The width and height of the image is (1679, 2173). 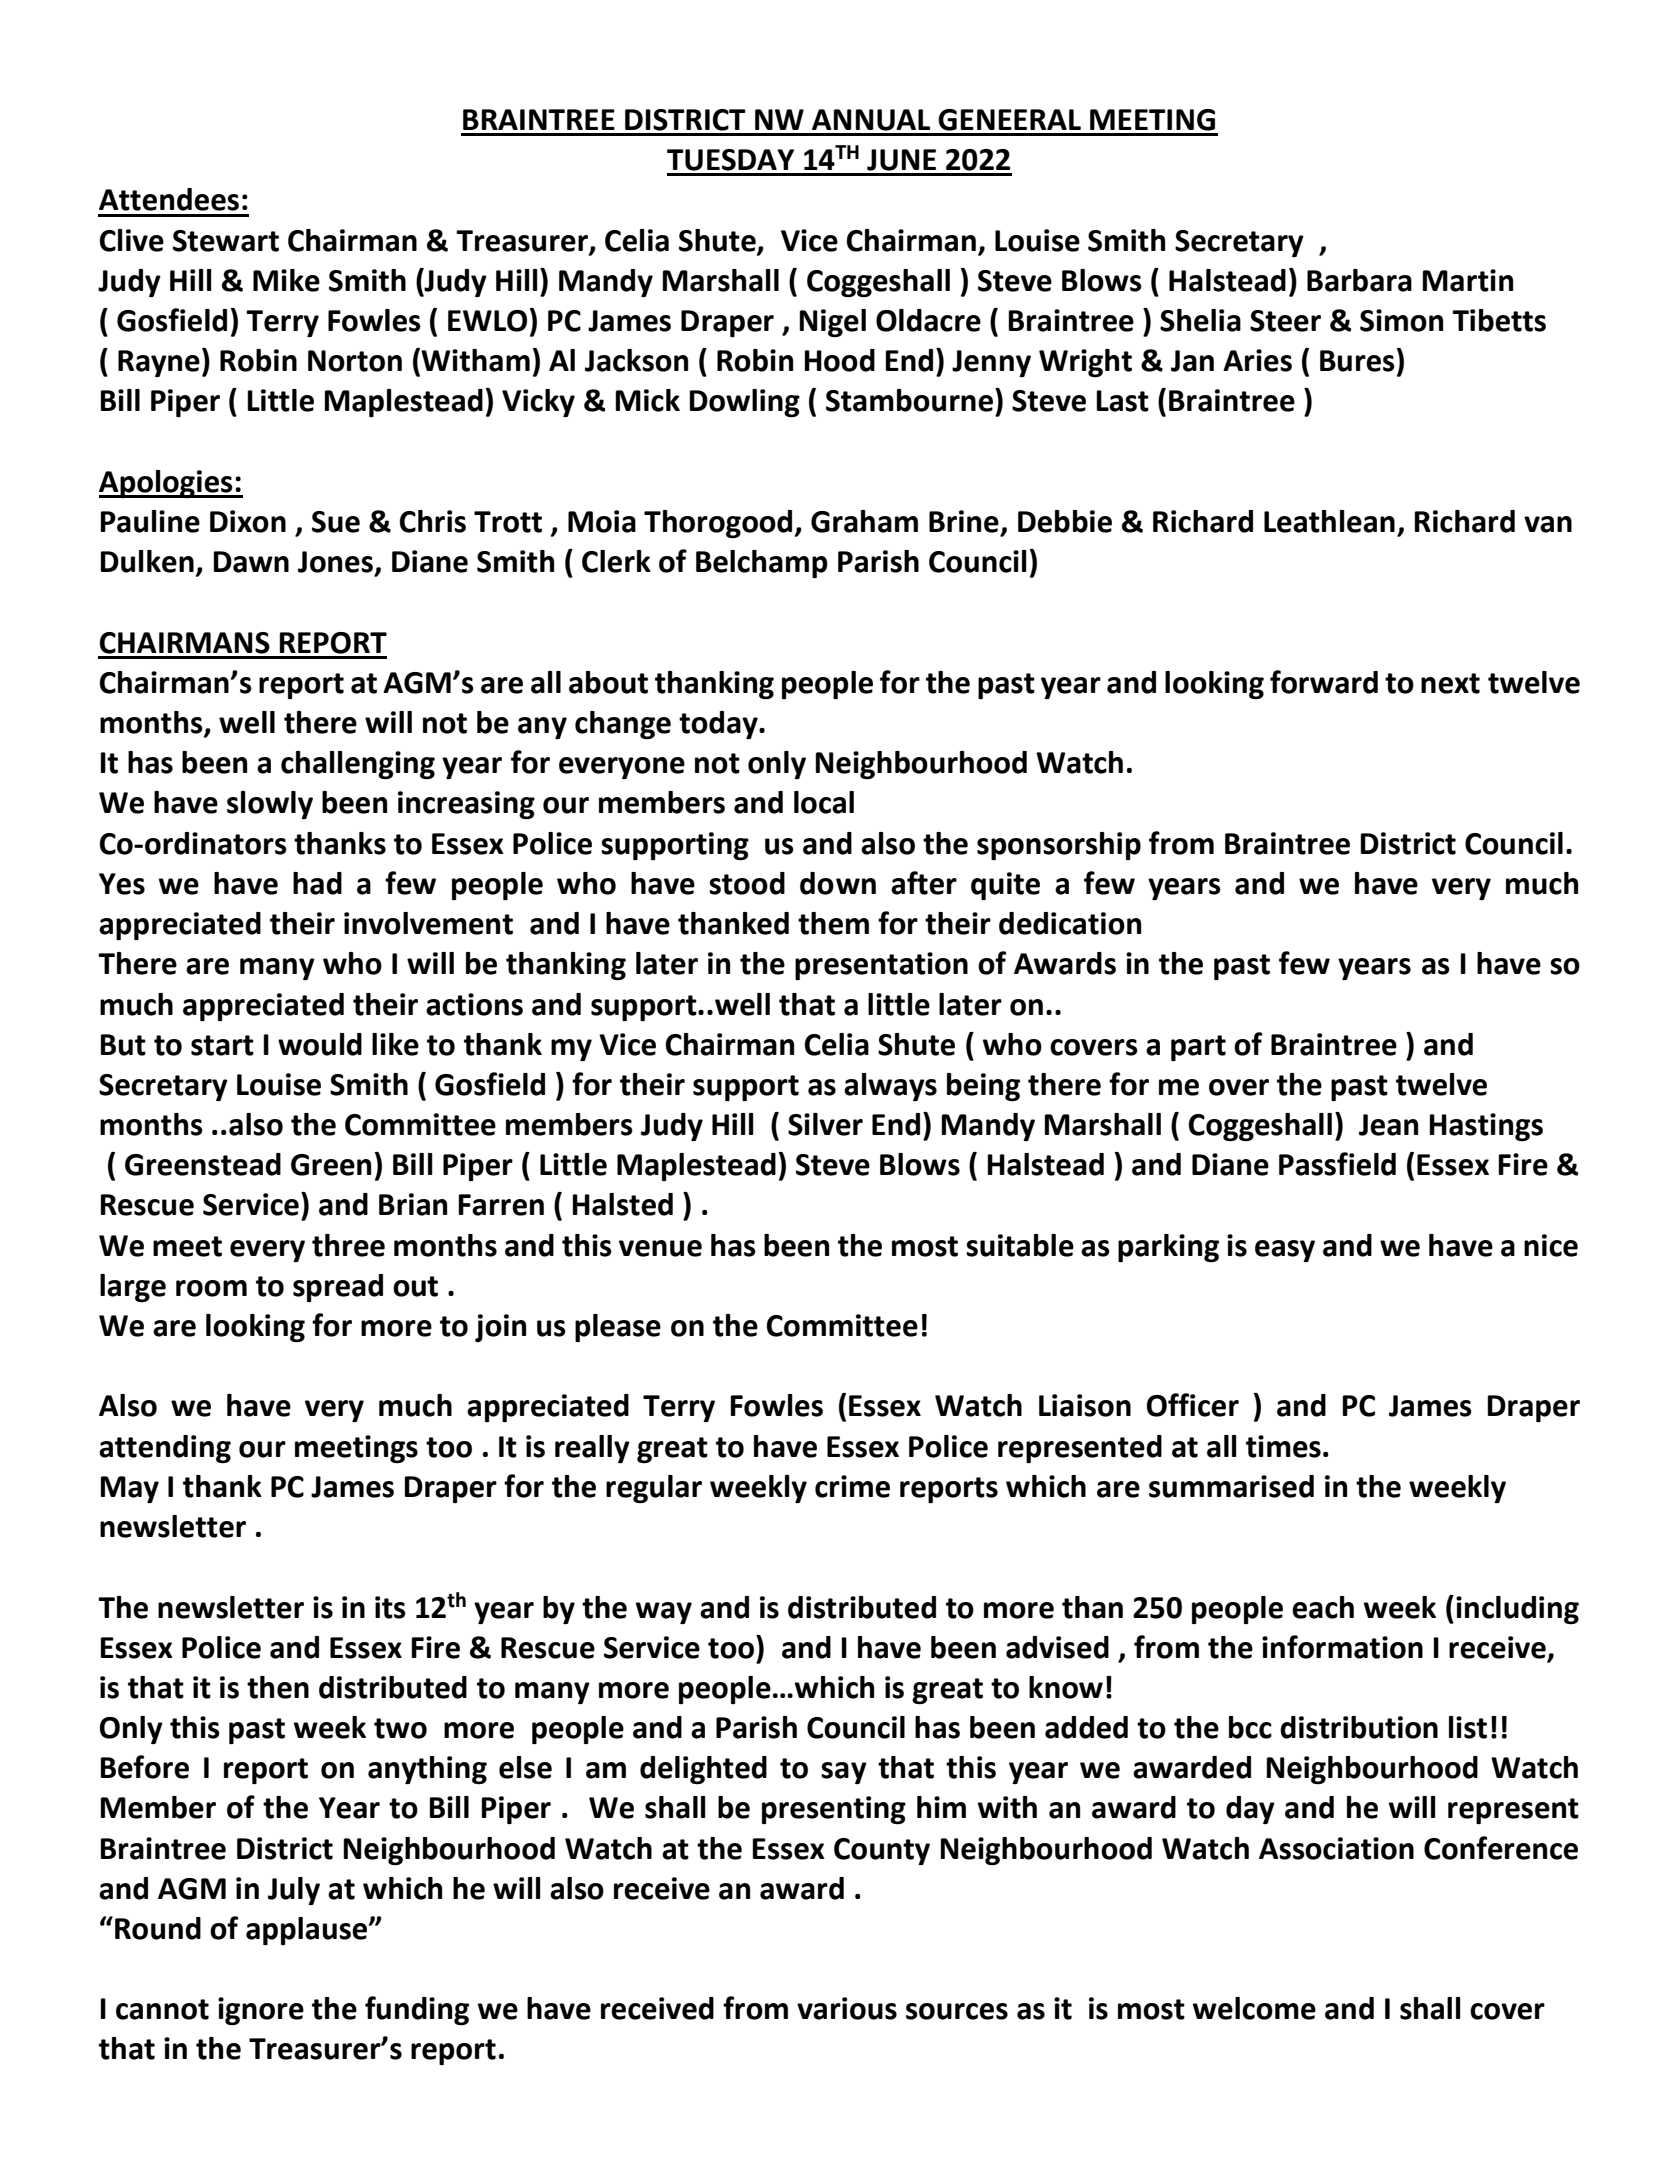 I want to click on Silver, so click(x=825, y=1124).
